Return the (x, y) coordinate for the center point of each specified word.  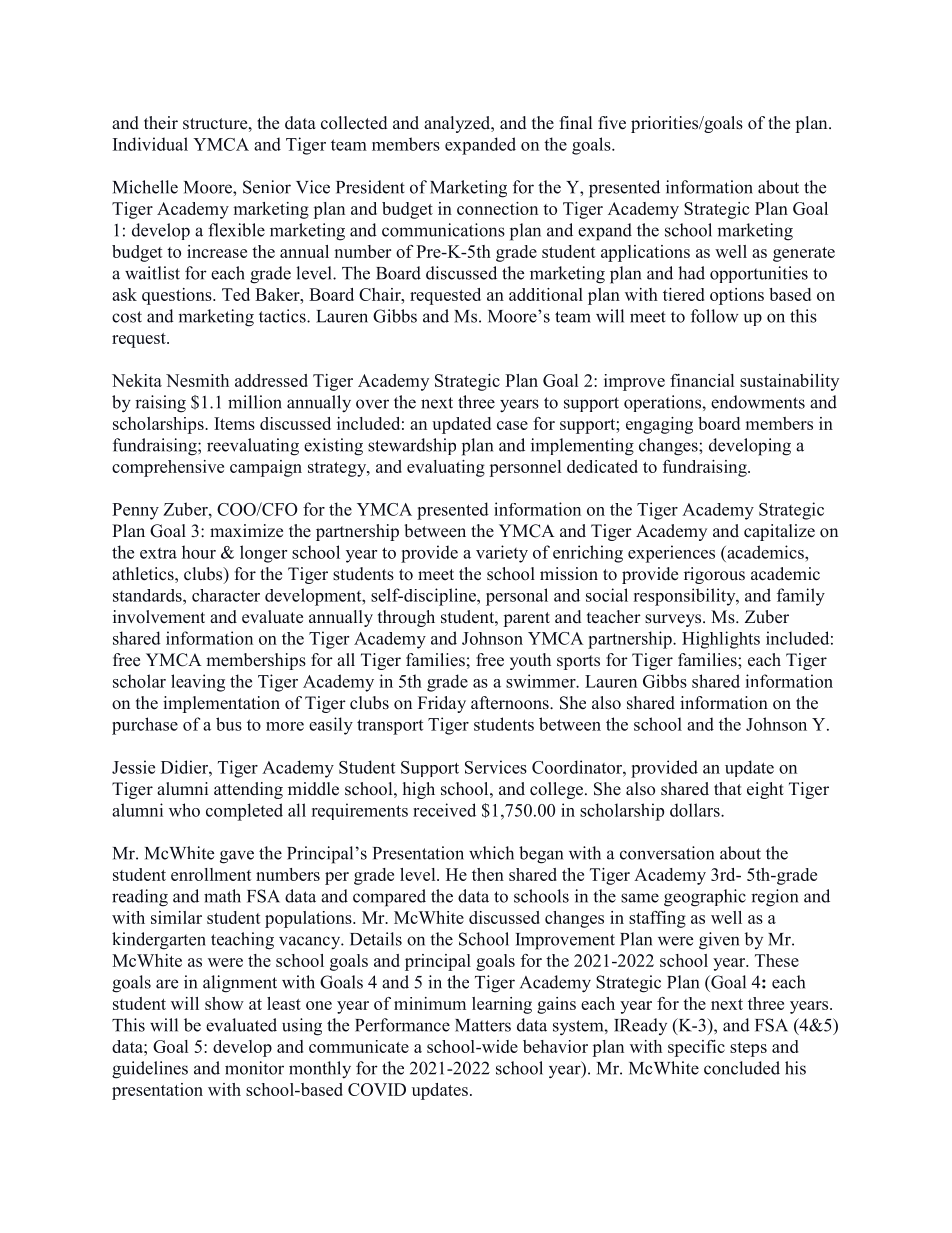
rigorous (714, 575)
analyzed (458, 124)
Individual (150, 144)
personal (517, 597)
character (226, 595)
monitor (254, 1068)
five (612, 123)
